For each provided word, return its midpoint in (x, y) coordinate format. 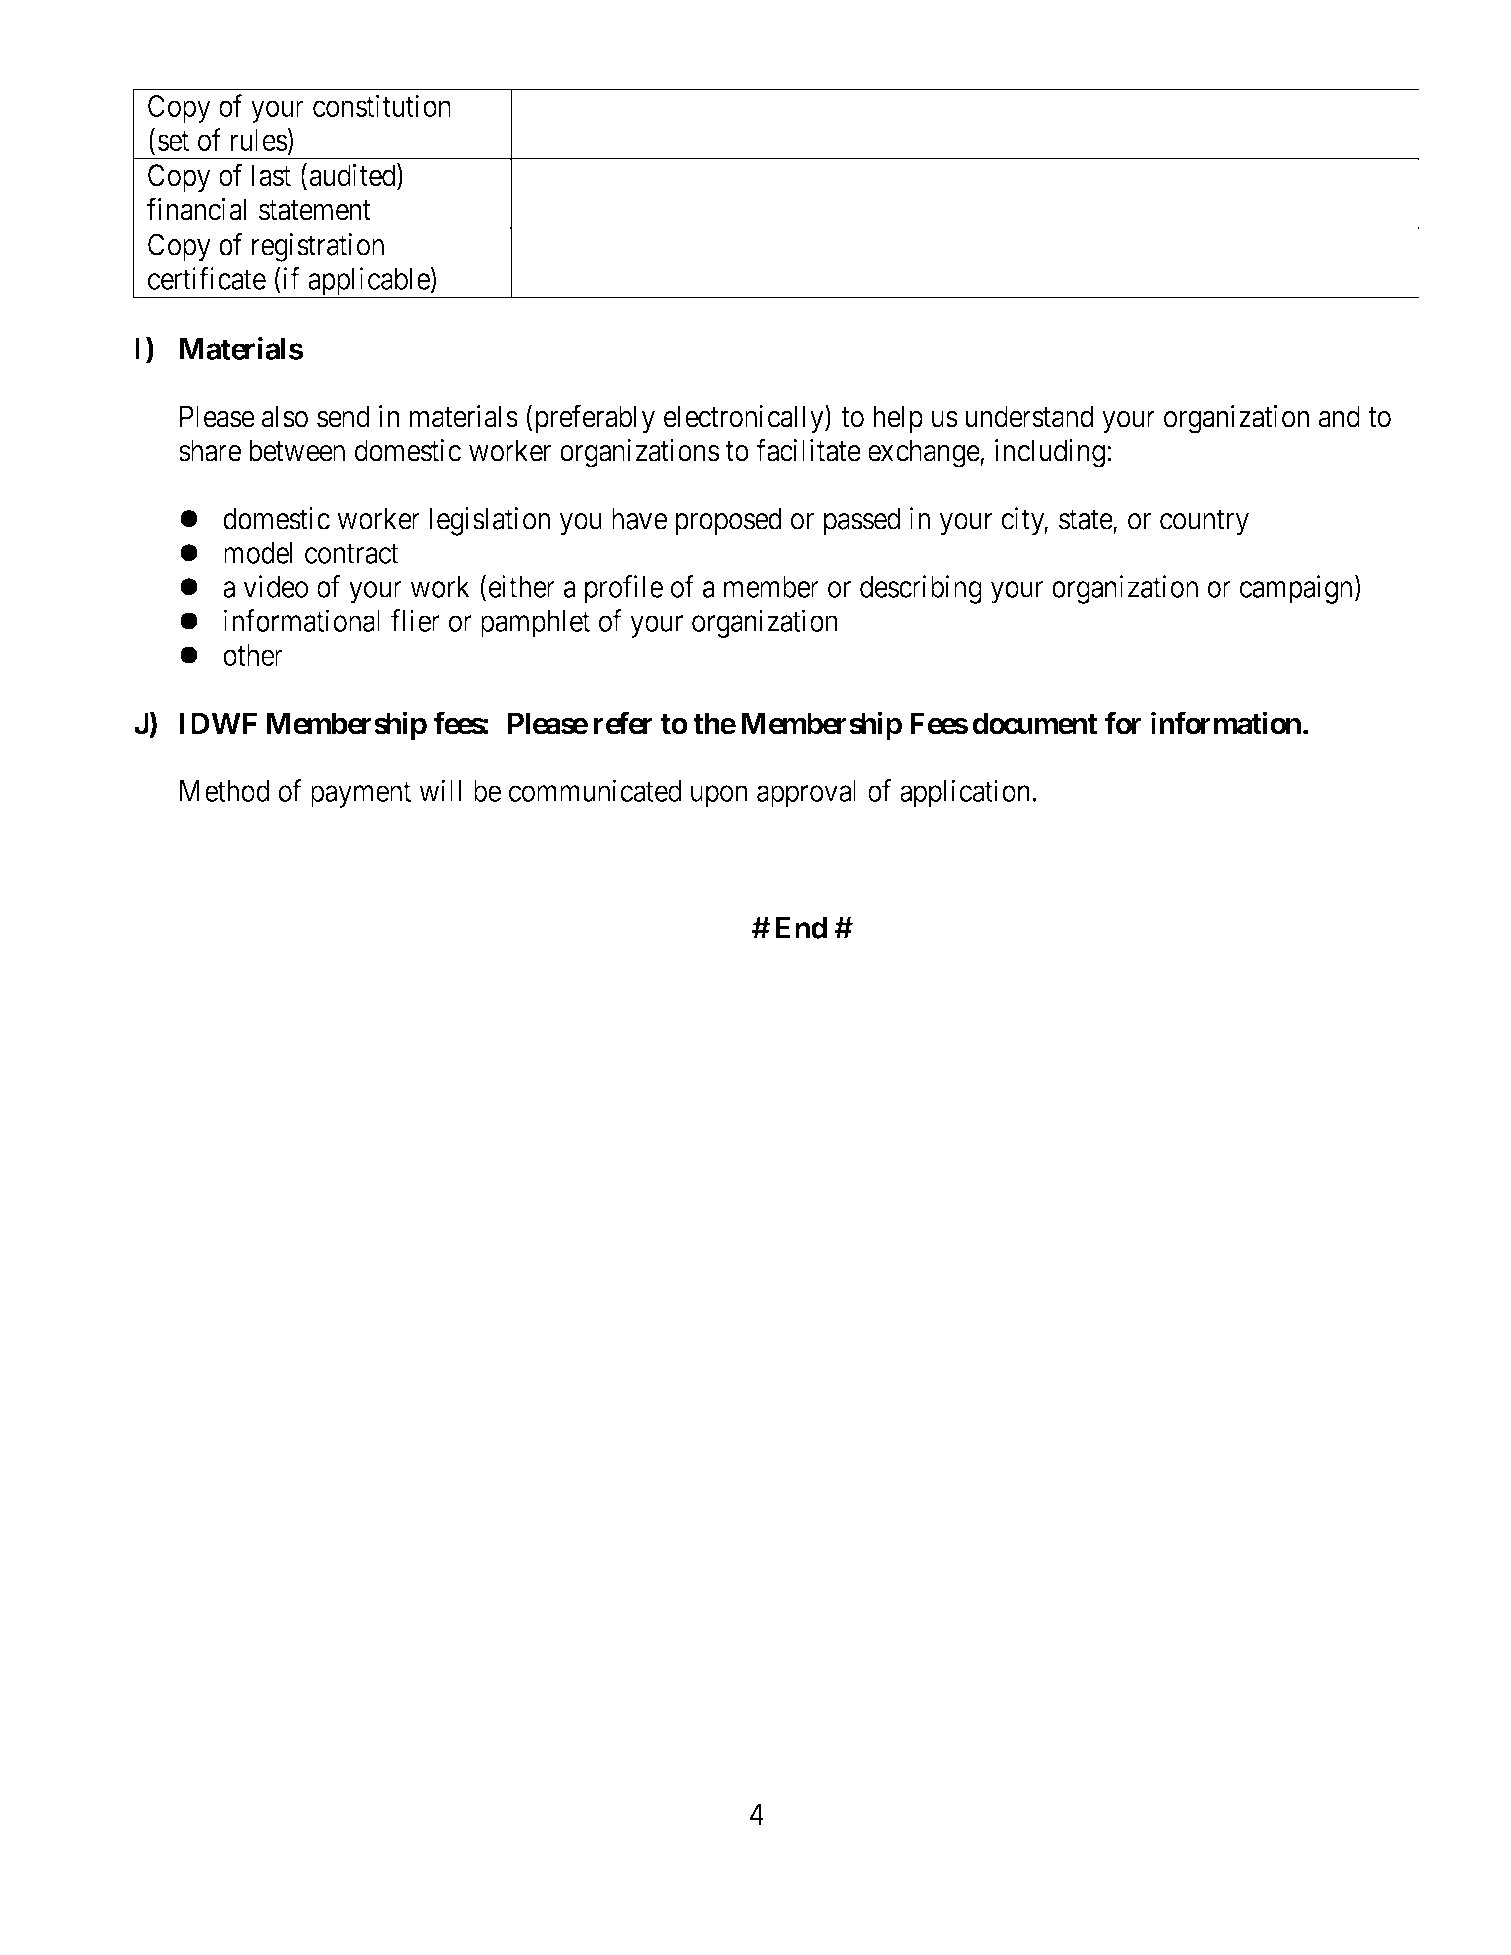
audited (354, 176)
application (965, 793)
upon (719, 797)
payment (361, 795)
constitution (382, 105)
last (271, 175)
